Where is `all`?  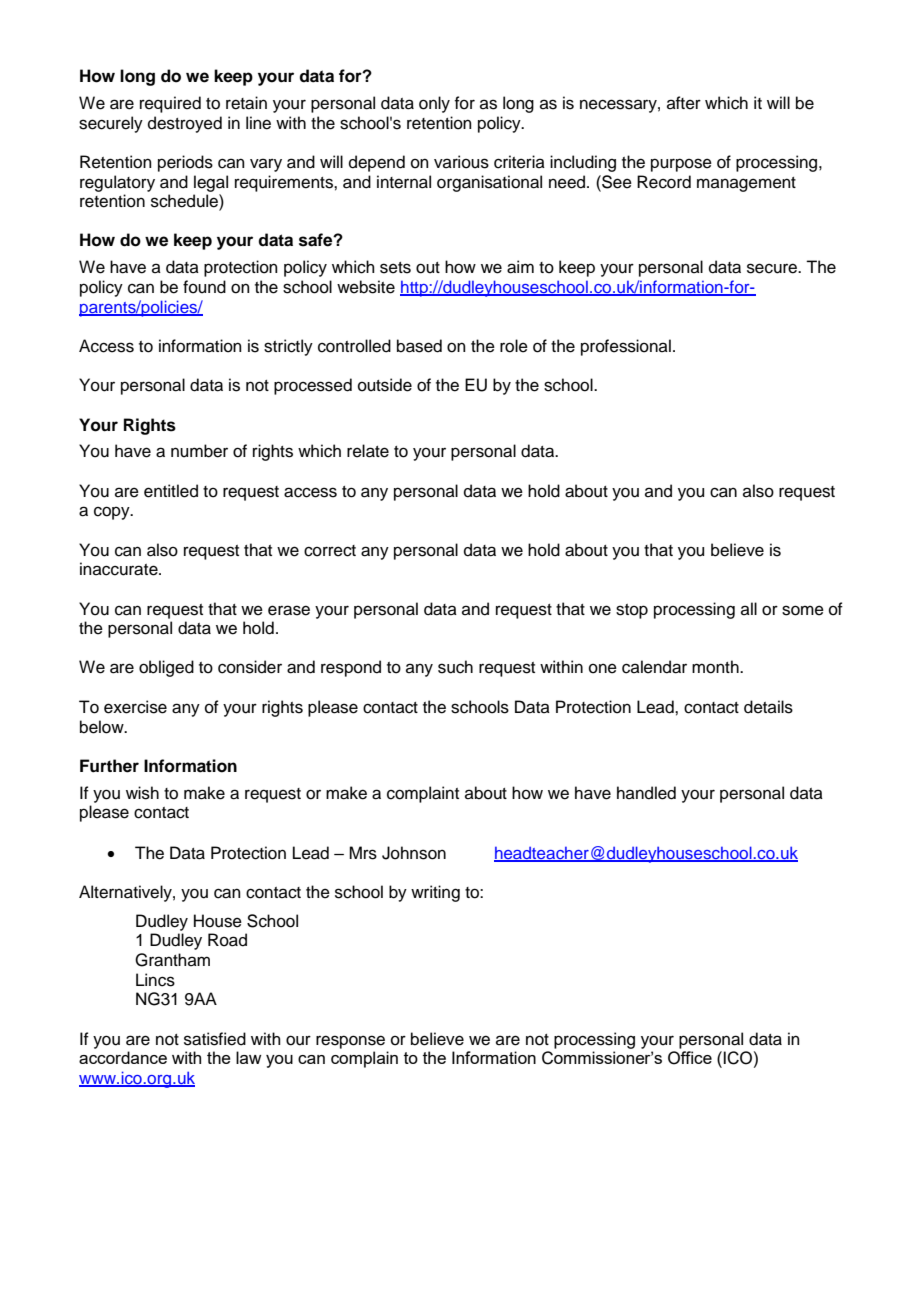
all is located at coordinates (749, 608).
